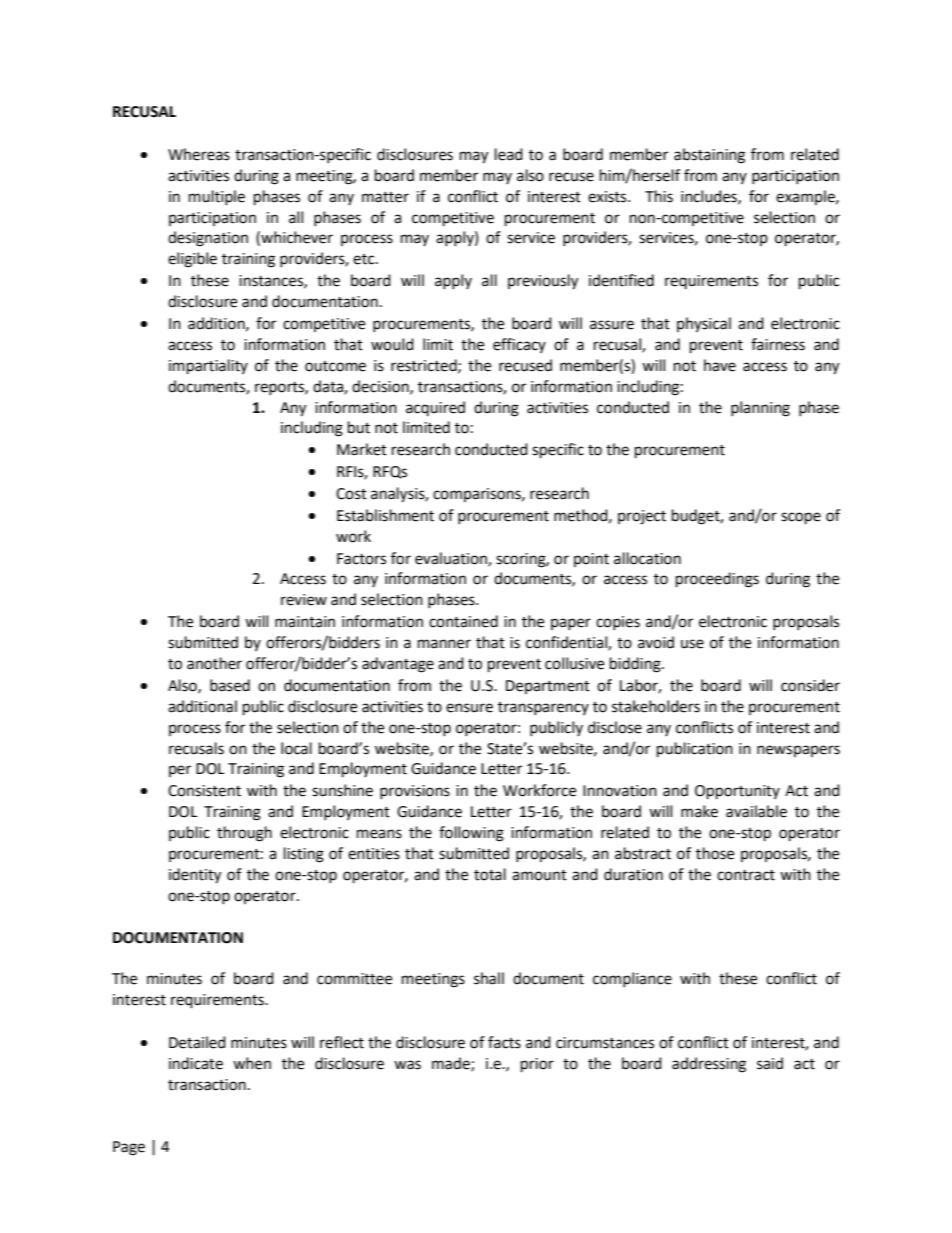  I want to click on Consistent, so click(204, 791).
